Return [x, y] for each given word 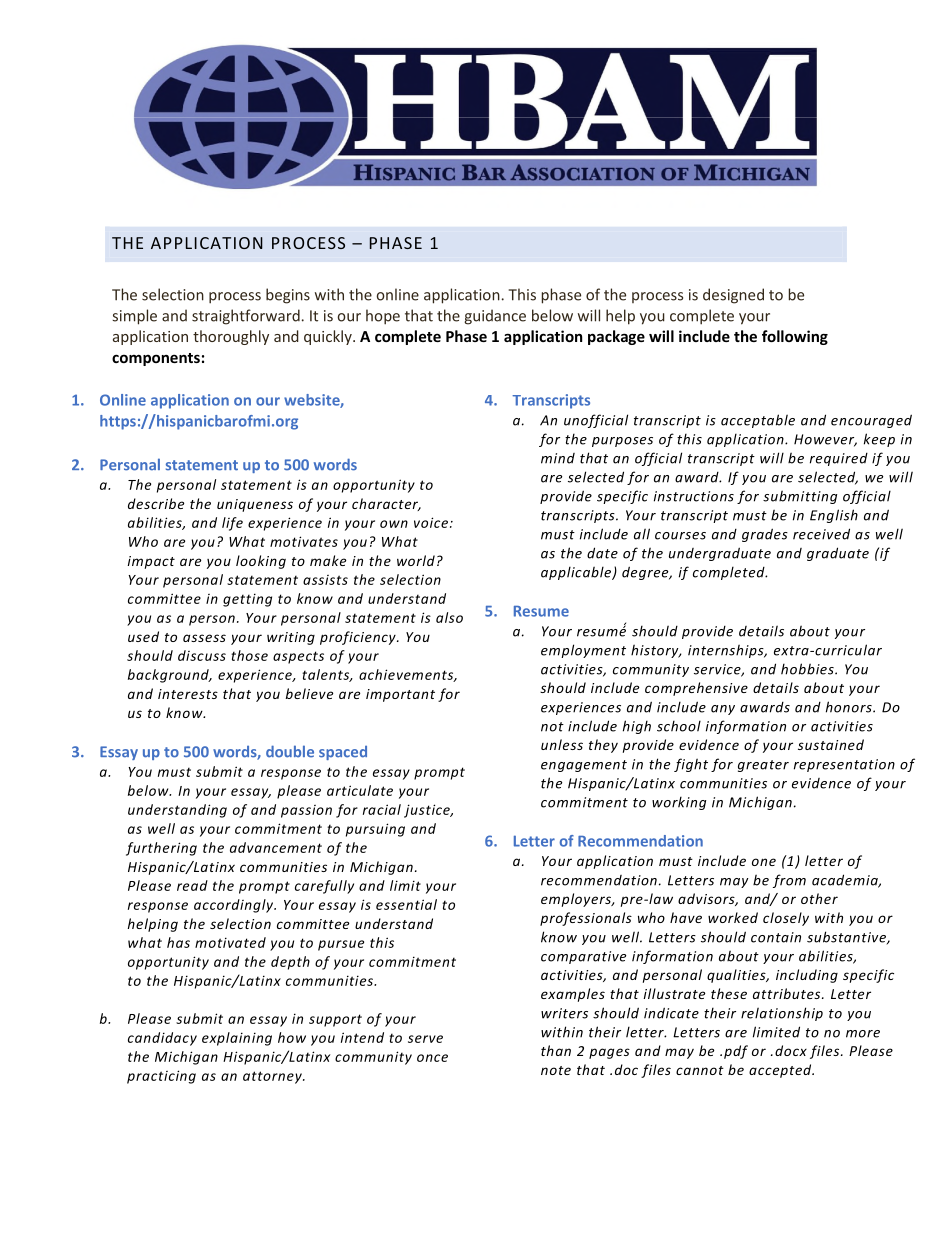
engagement [584, 766]
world [416, 560]
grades [765, 535]
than [556, 1050]
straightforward [246, 317]
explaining [237, 1039]
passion [306, 811]
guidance [495, 317]
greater [763, 766]
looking [261, 562]
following [795, 337]
